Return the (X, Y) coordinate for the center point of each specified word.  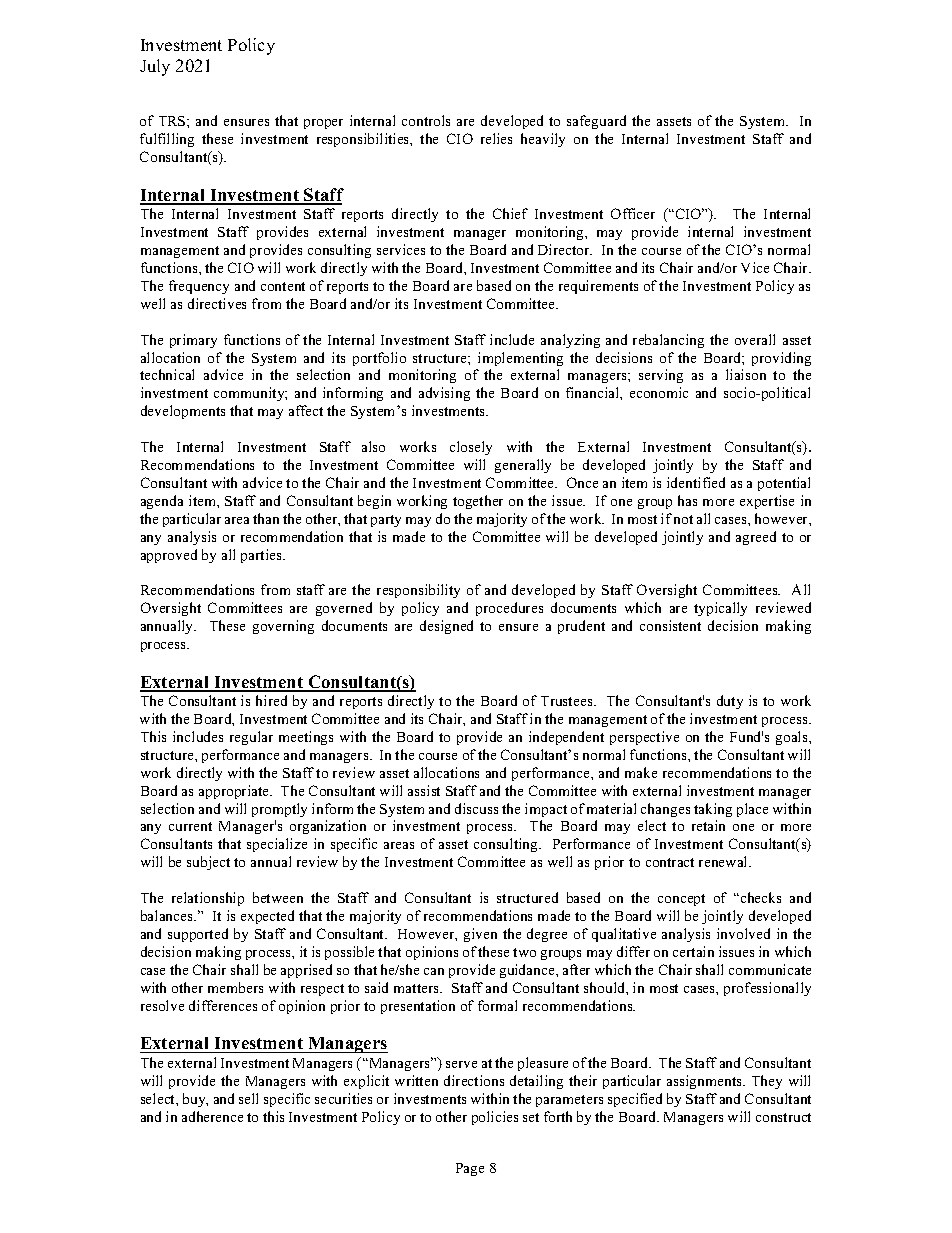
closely (471, 448)
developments (183, 412)
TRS (173, 121)
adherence (212, 1116)
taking (713, 810)
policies (495, 1118)
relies (496, 138)
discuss (476, 808)
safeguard (596, 122)
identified (696, 482)
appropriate (235, 792)
